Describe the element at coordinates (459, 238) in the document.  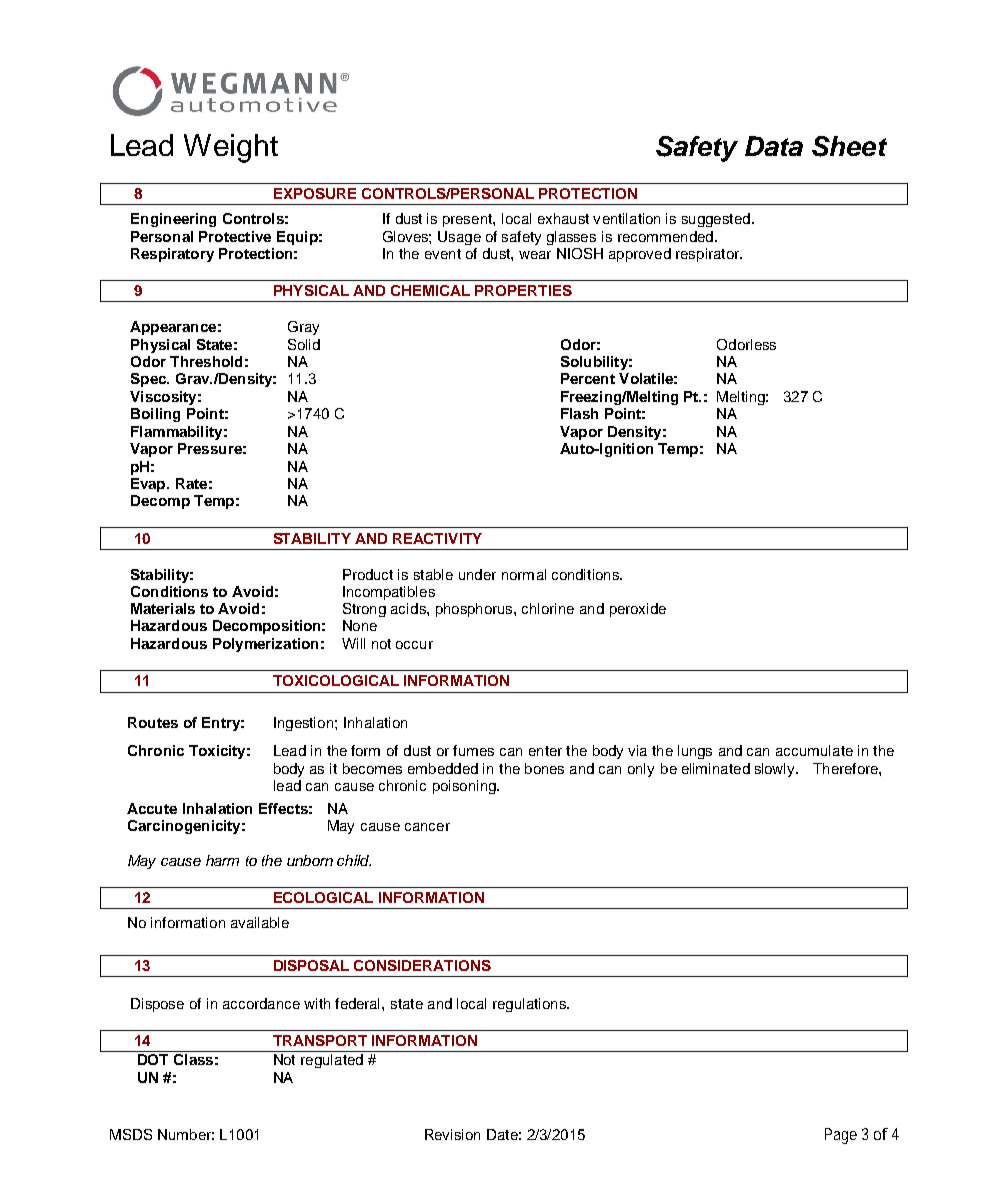
I see `Usage` at that location.
